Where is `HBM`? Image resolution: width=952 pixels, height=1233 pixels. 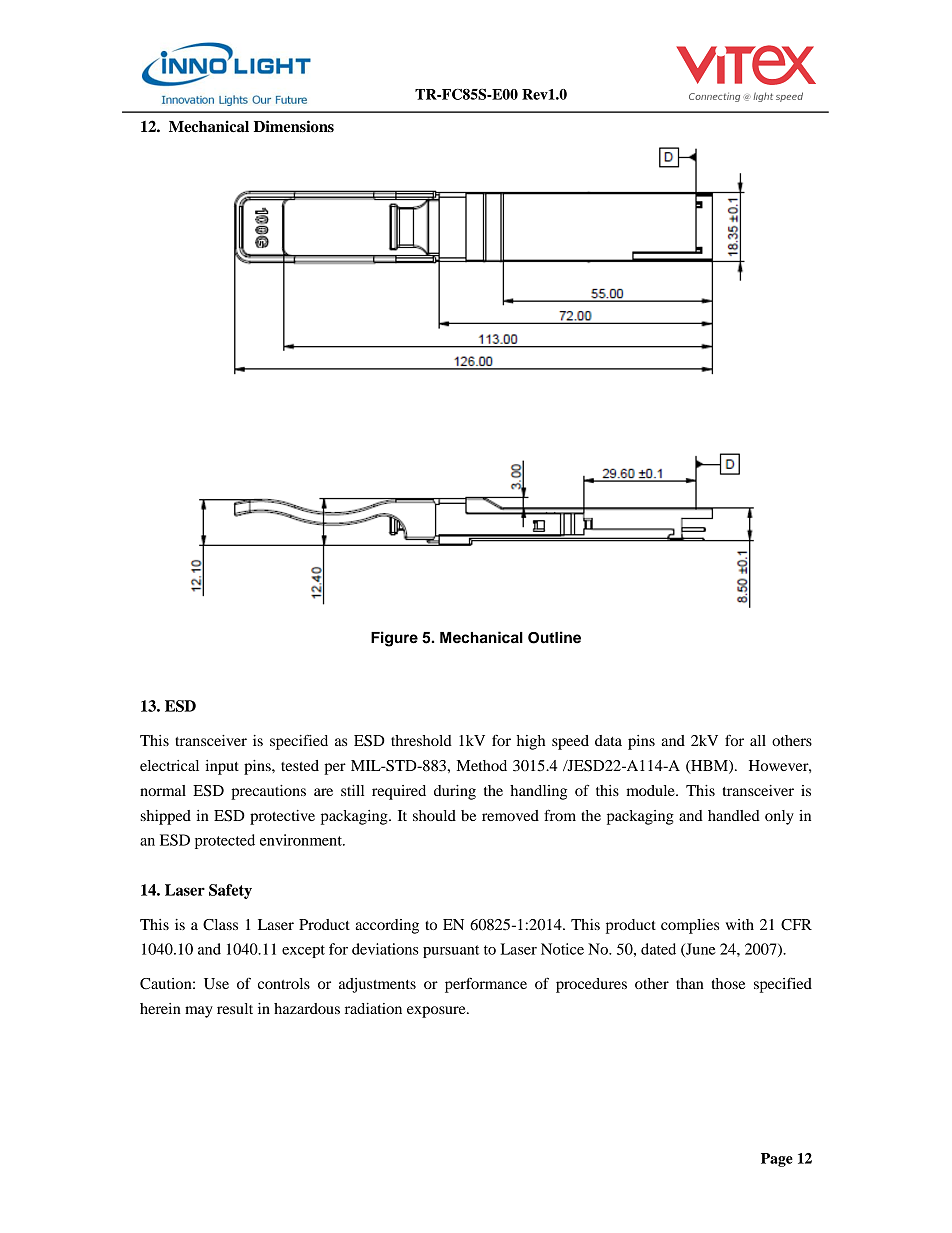 HBM is located at coordinates (709, 766).
